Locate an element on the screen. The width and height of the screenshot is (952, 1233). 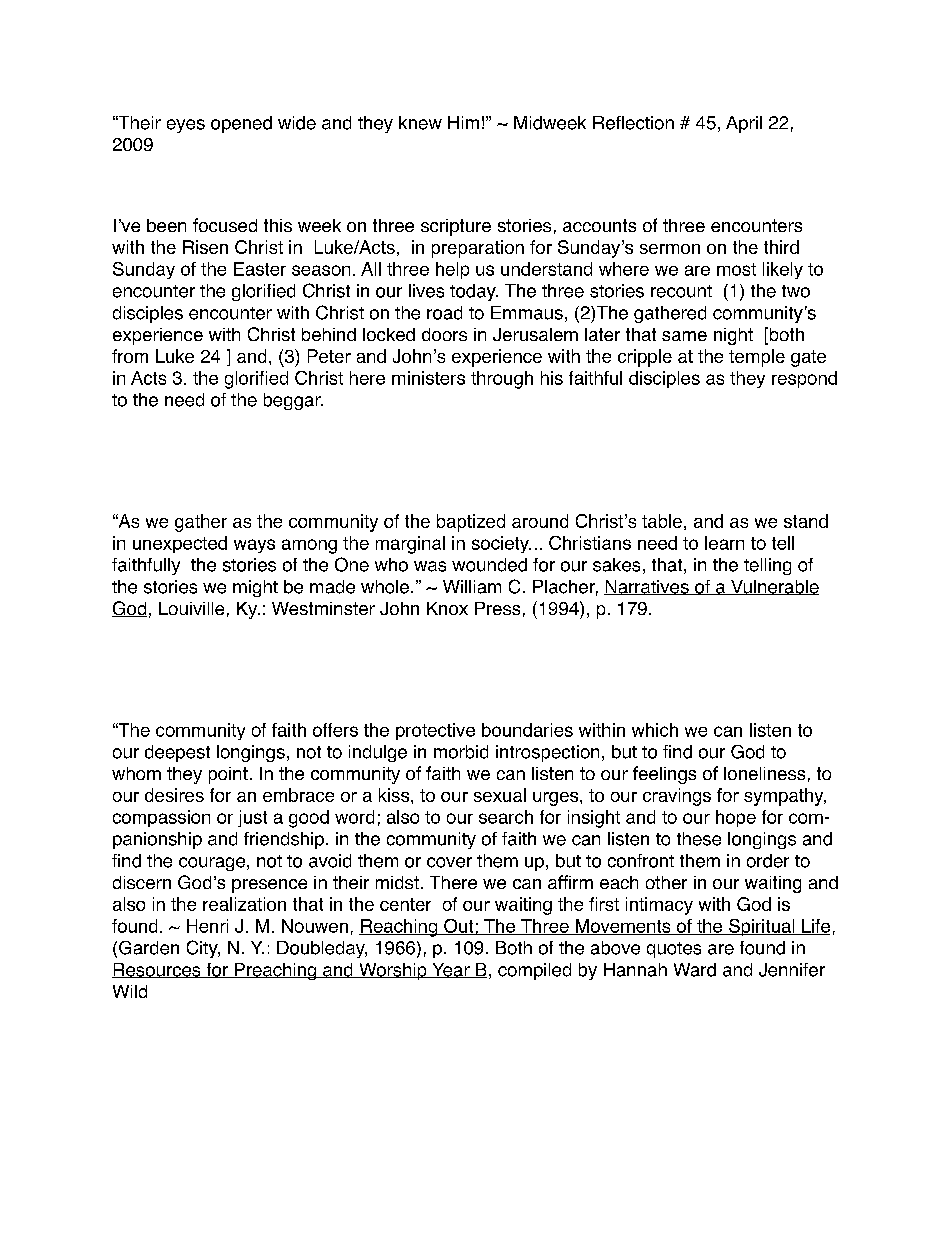
Ward is located at coordinates (695, 970).
